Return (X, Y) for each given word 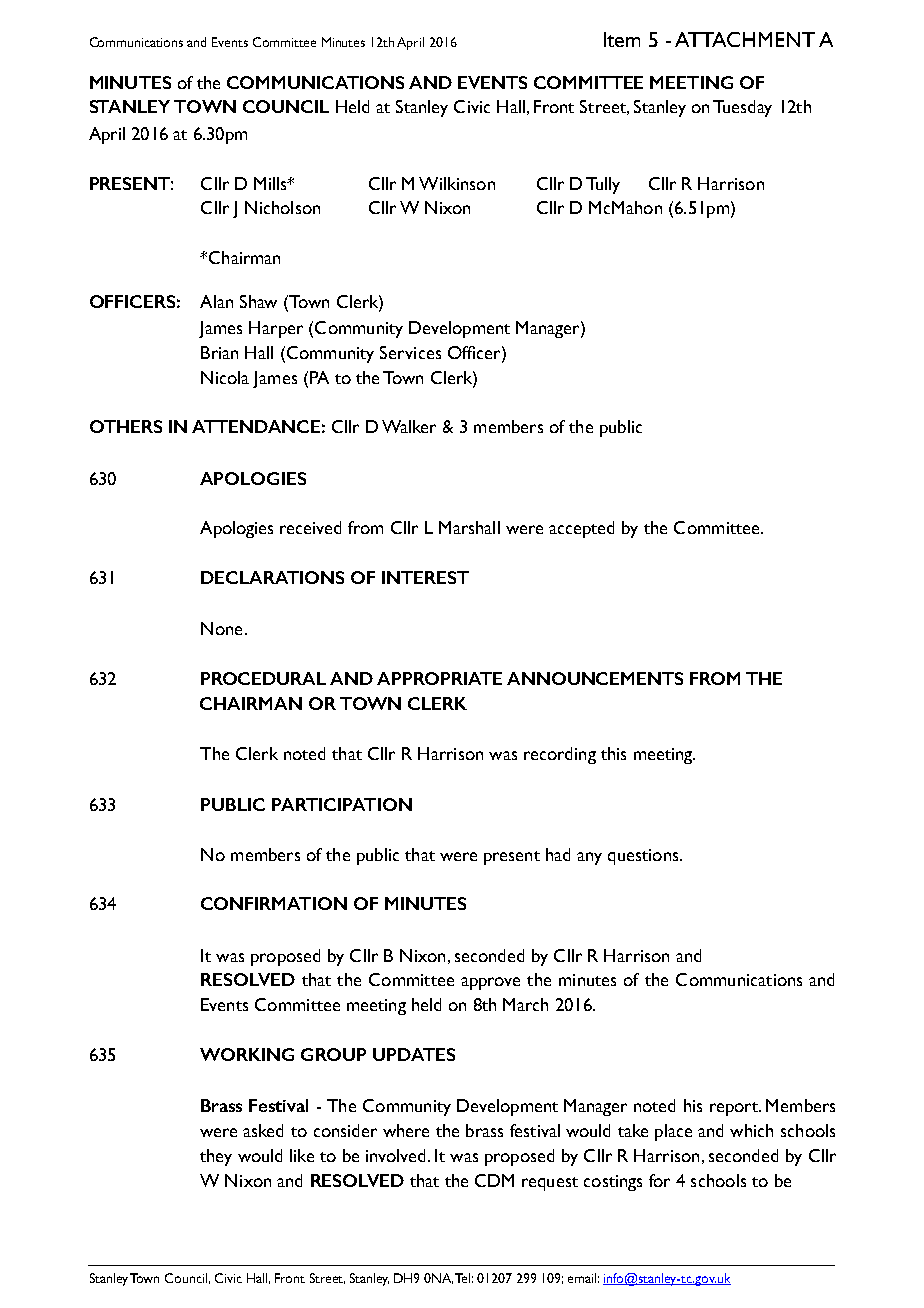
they (216, 1157)
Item (622, 39)
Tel (464, 1278)
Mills (271, 183)
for (659, 1180)
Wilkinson (457, 183)
